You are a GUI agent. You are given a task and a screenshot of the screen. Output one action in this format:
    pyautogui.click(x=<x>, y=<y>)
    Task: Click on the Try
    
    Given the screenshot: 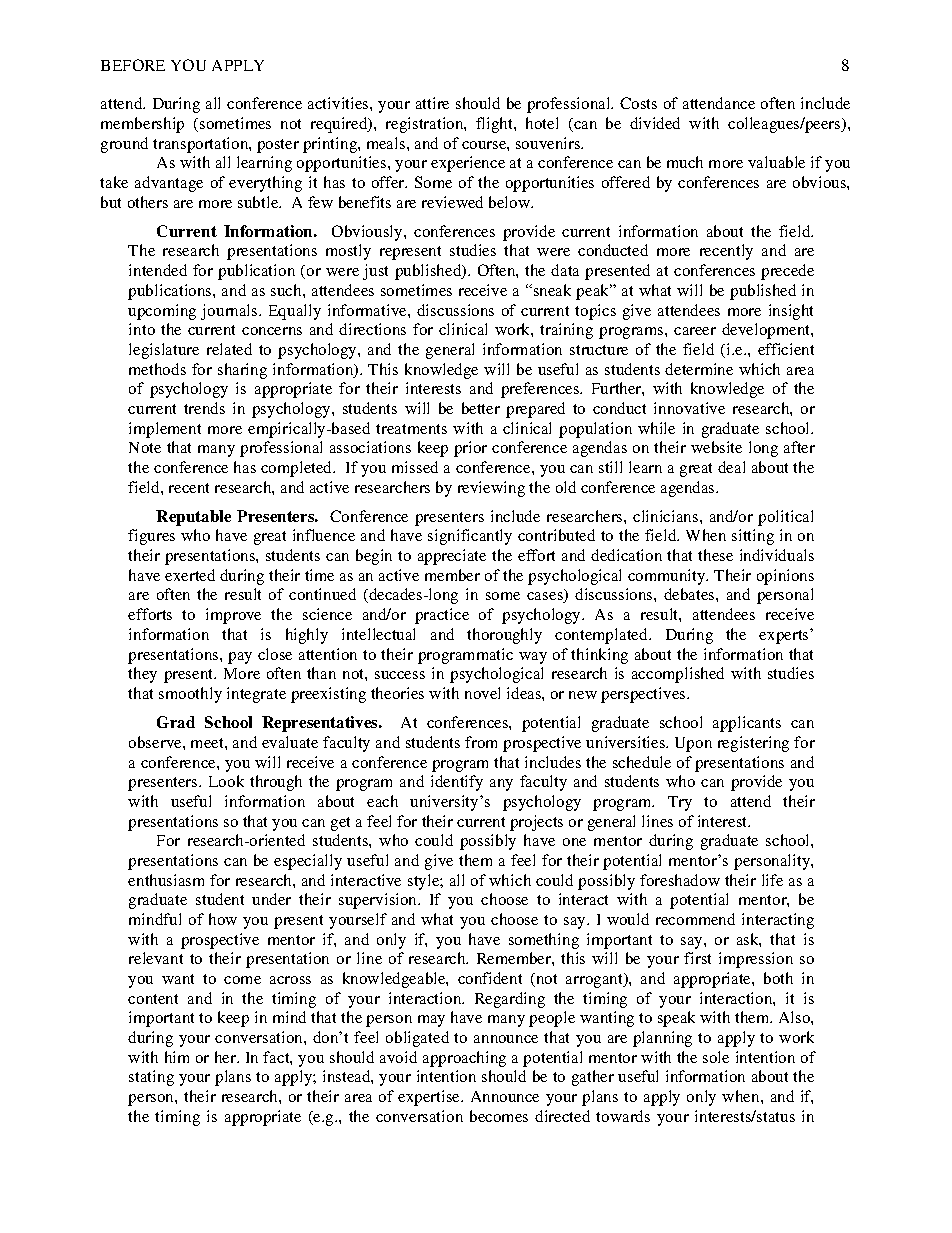 What is the action you would take?
    pyautogui.click(x=680, y=803)
